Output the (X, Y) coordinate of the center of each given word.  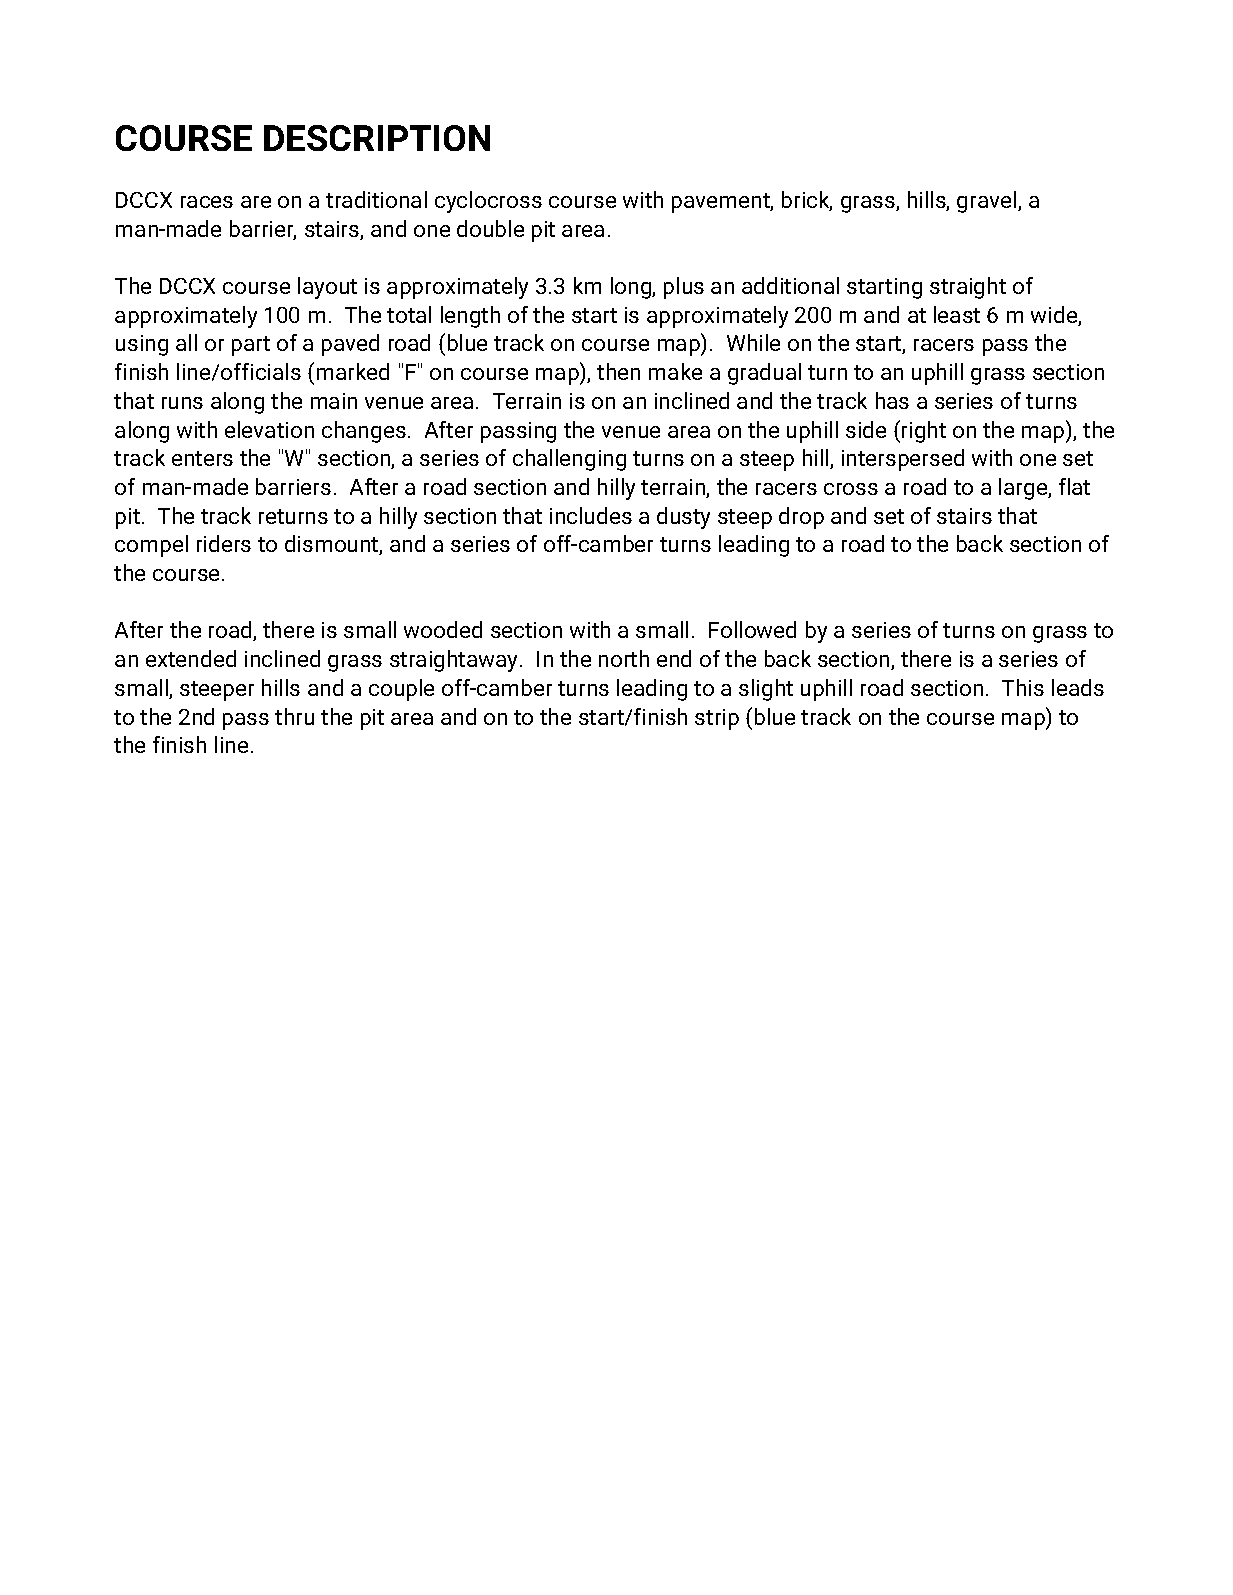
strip (717, 719)
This (1023, 687)
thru (294, 716)
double (490, 228)
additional (790, 285)
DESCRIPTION (377, 138)
